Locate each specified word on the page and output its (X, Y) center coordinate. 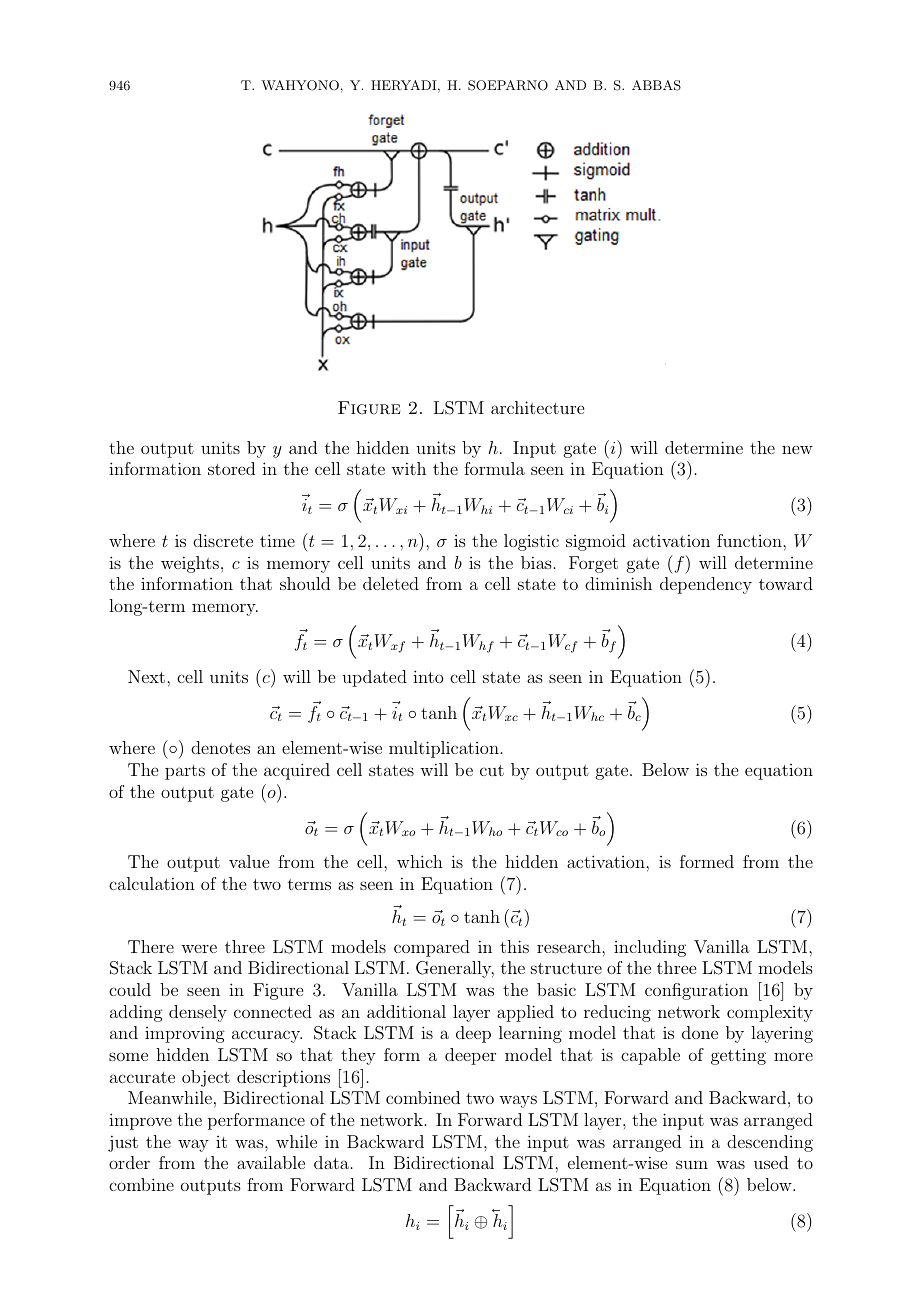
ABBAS (656, 85)
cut (492, 770)
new (797, 450)
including (650, 948)
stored (231, 468)
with (408, 468)
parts (185, 772)
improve (140, 1121)
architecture (537, 407)
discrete (223, 540)
